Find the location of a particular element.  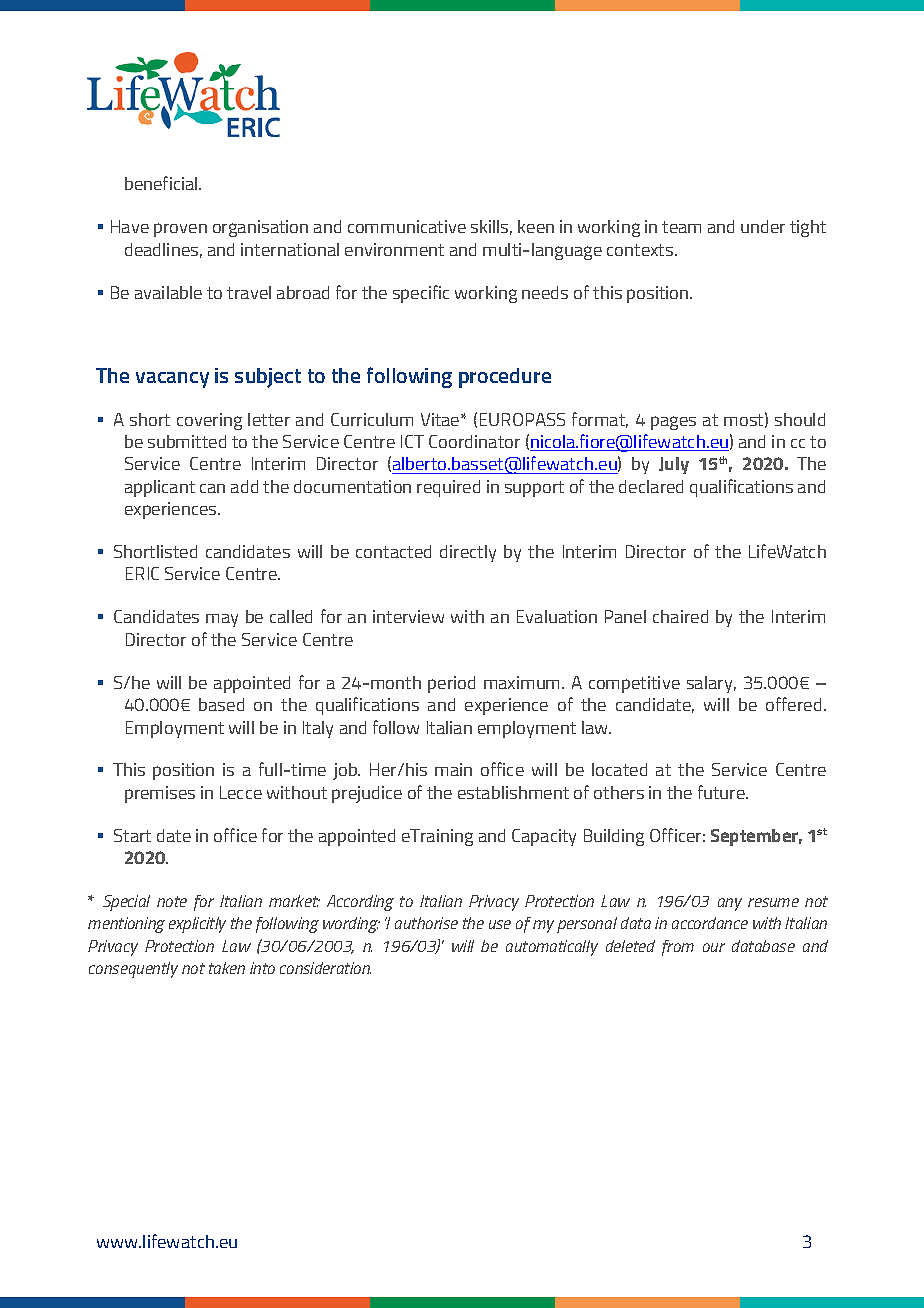

future is located at coordinates (722, 792).
